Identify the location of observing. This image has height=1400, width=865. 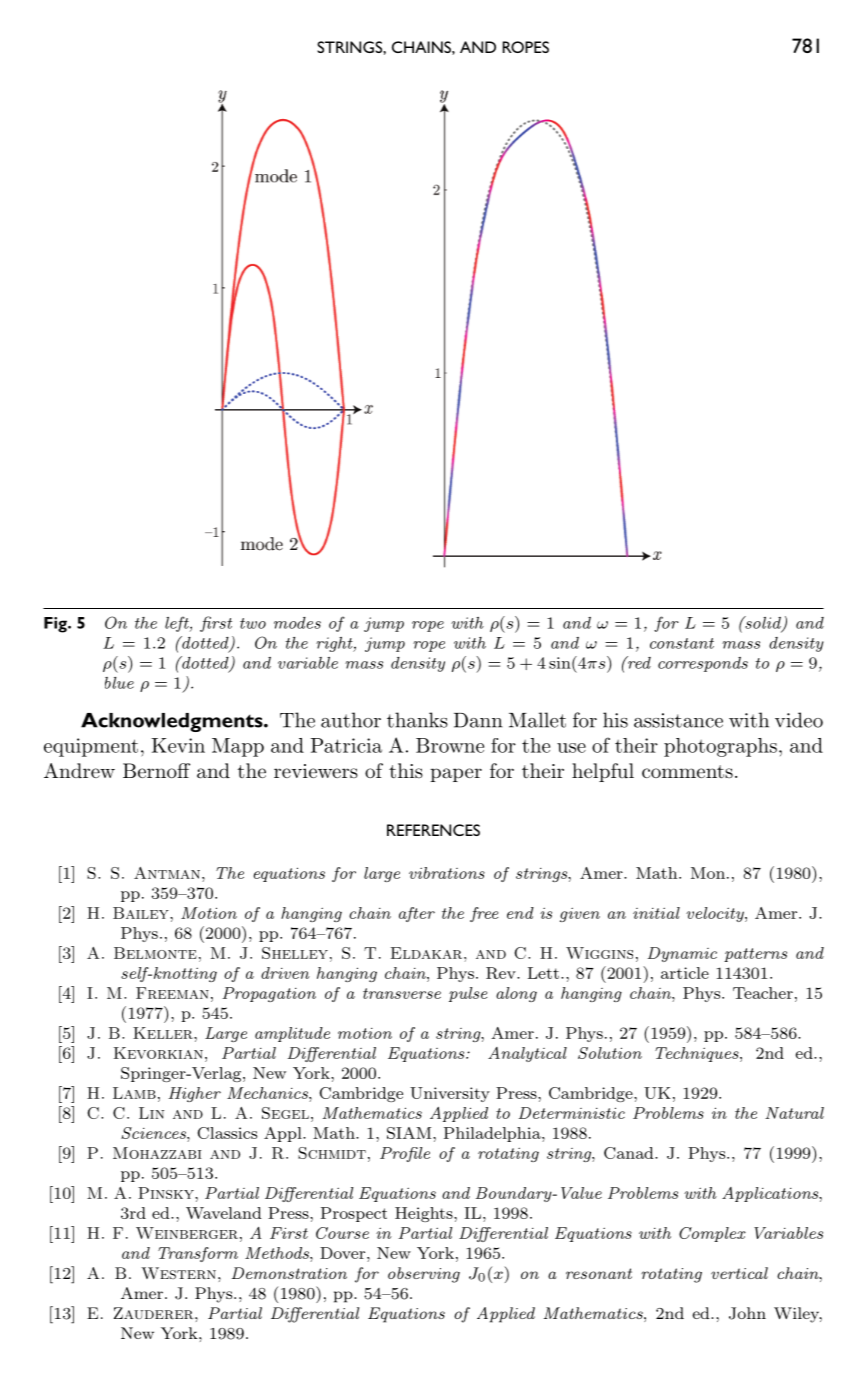
(424, 1275).
